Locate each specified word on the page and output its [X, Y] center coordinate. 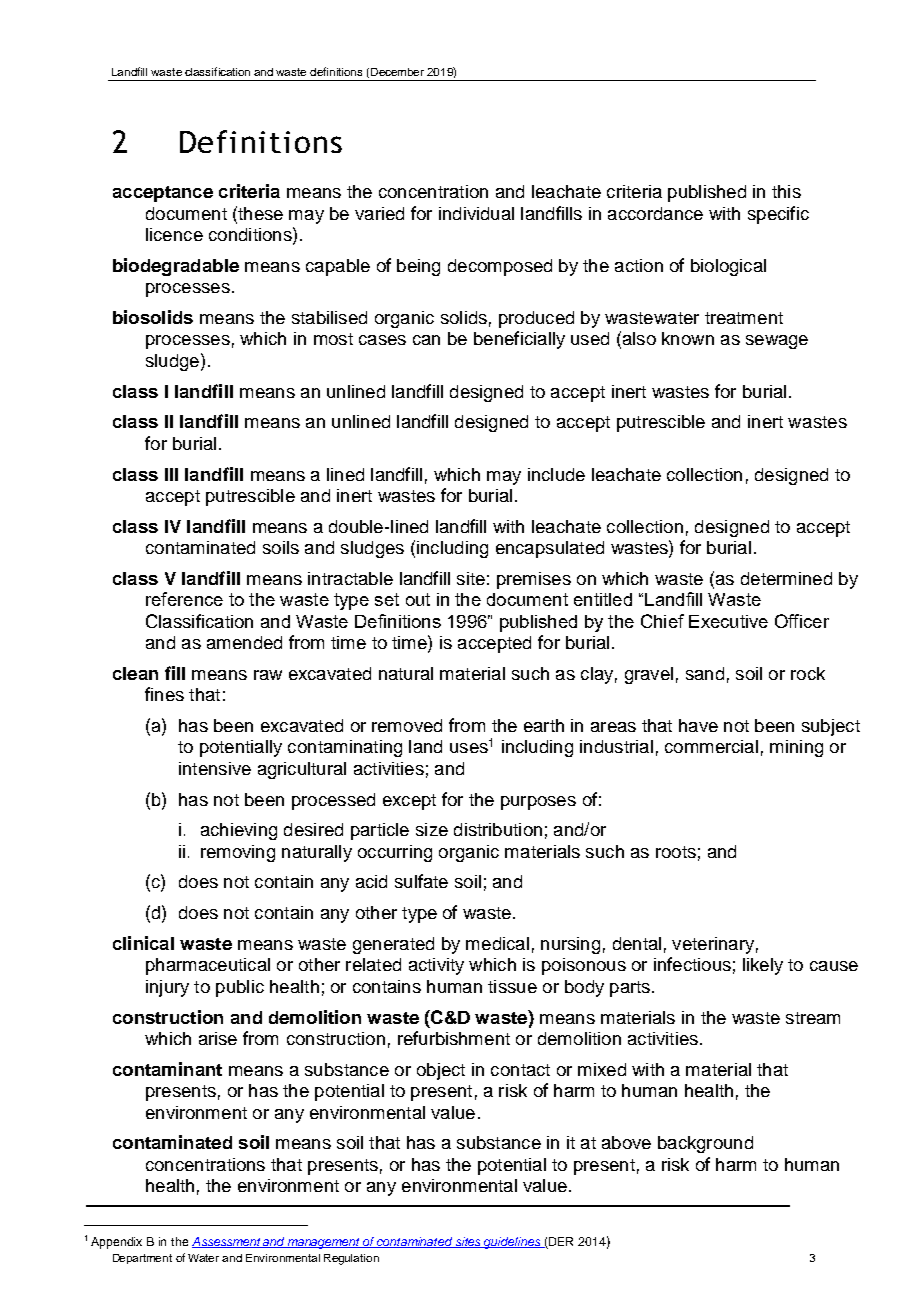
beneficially [519, 340]
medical [497, 943]
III [171, 474]
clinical [143, 943]
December [397, 72]
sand [705, 673]
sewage [777, 342]
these [259, 213]
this [786, 191]
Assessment [227, 1242]
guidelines [512, 1243]
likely [763, 966]
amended [244, 642]
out [418, 599]
